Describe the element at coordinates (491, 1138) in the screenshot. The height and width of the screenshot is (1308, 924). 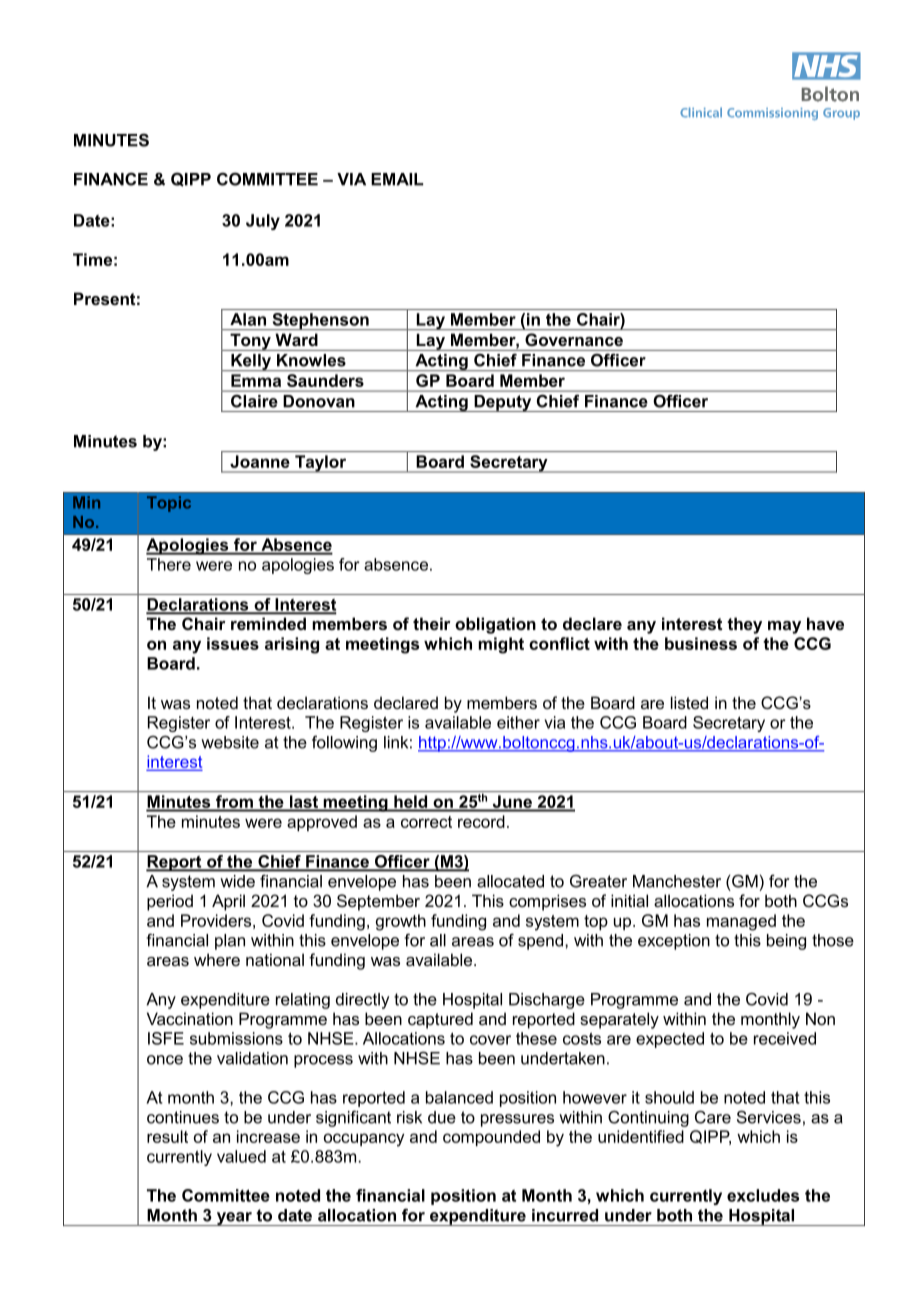
I see `compounded` at that location.
